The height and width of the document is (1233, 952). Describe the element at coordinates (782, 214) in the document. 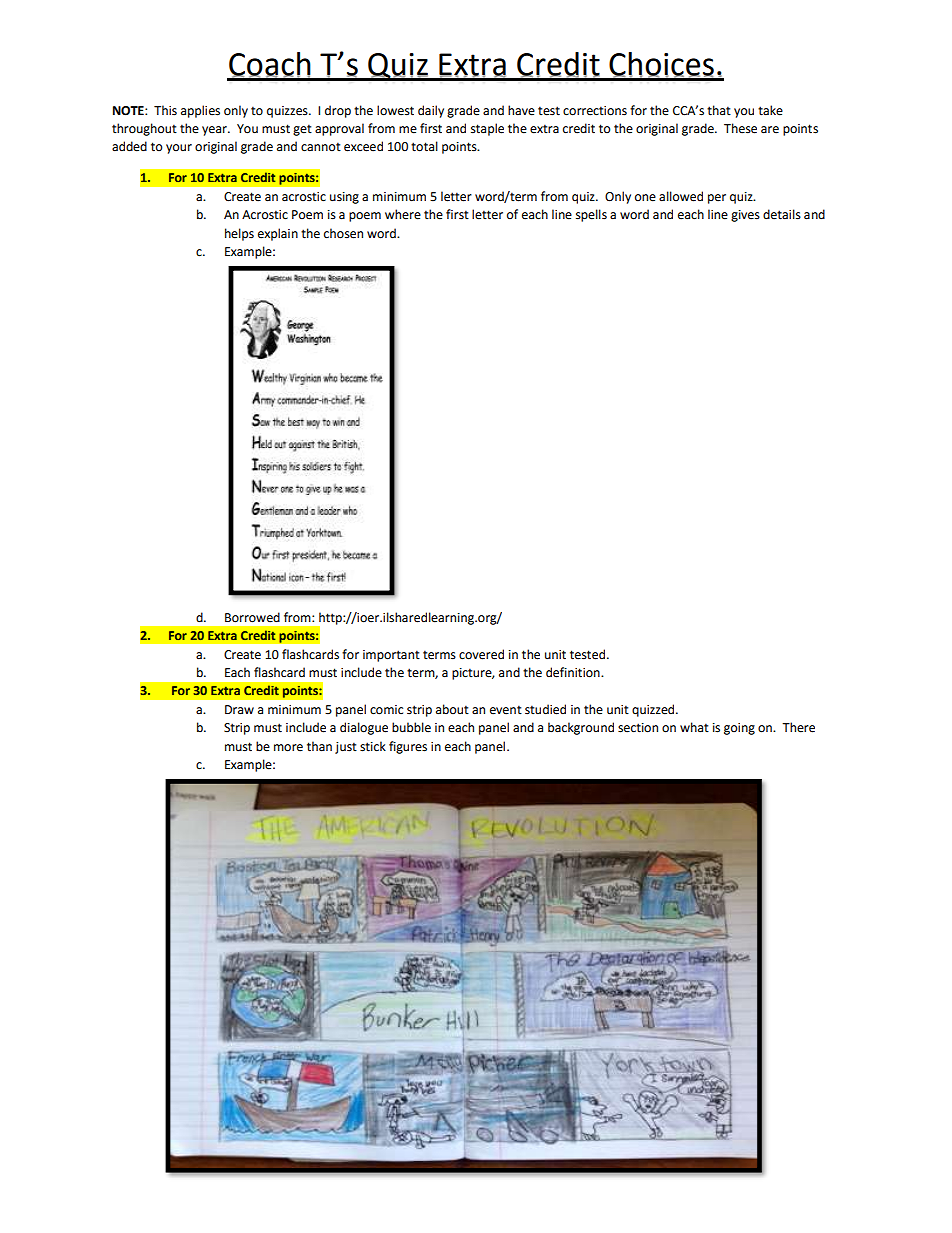

I see `details` at that location.
